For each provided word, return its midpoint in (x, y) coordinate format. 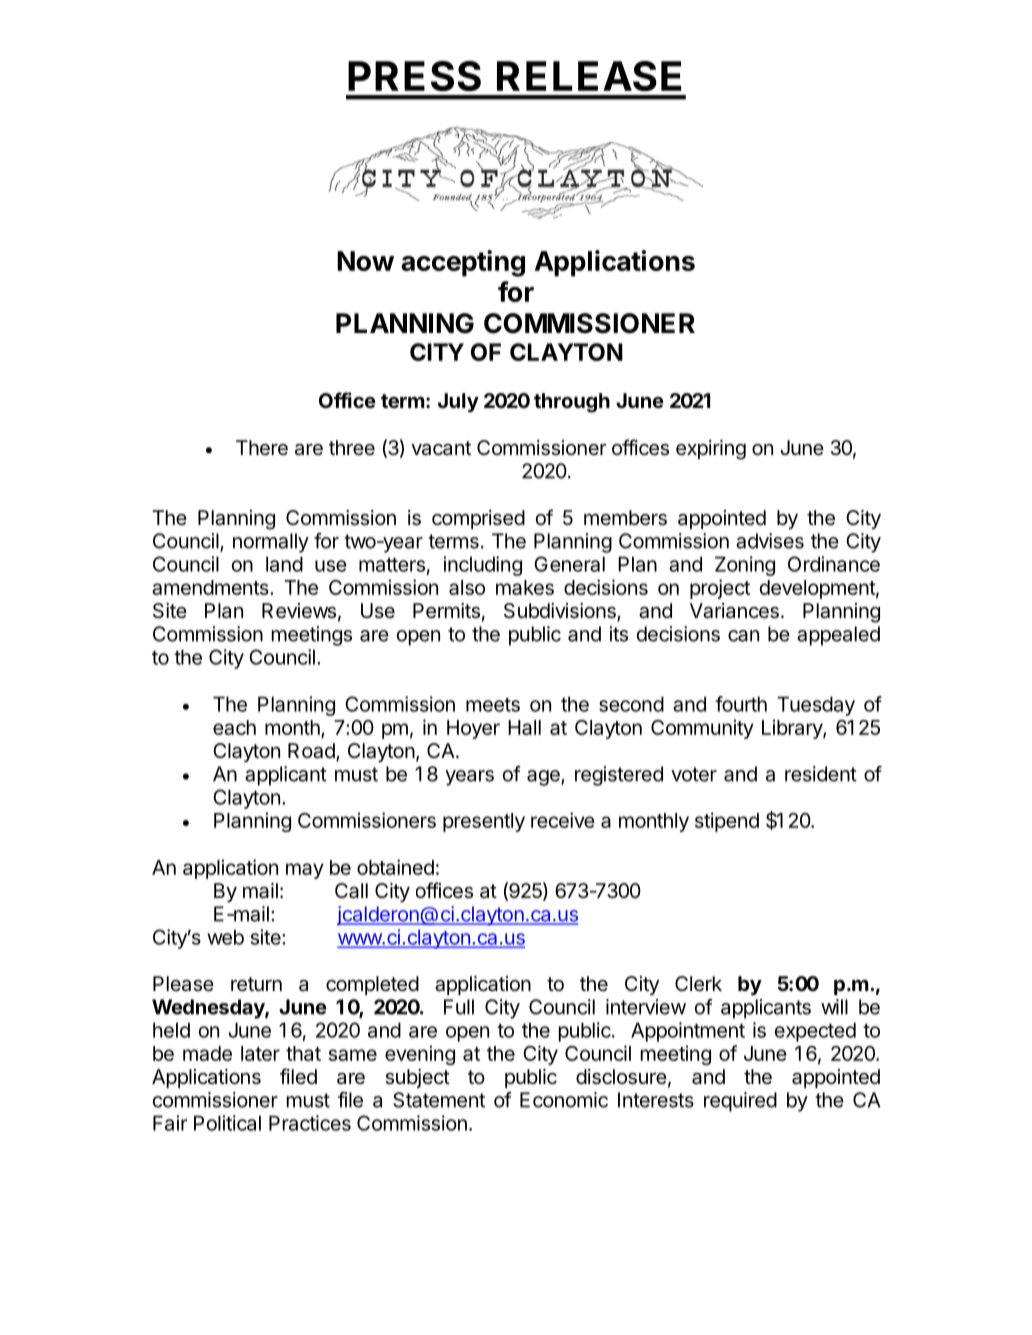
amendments (211, 587)
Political (227, 1123)
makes (525, 587)
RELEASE (589, 76)
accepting (463, 263)
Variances (734, 611)
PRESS (414, 76)
